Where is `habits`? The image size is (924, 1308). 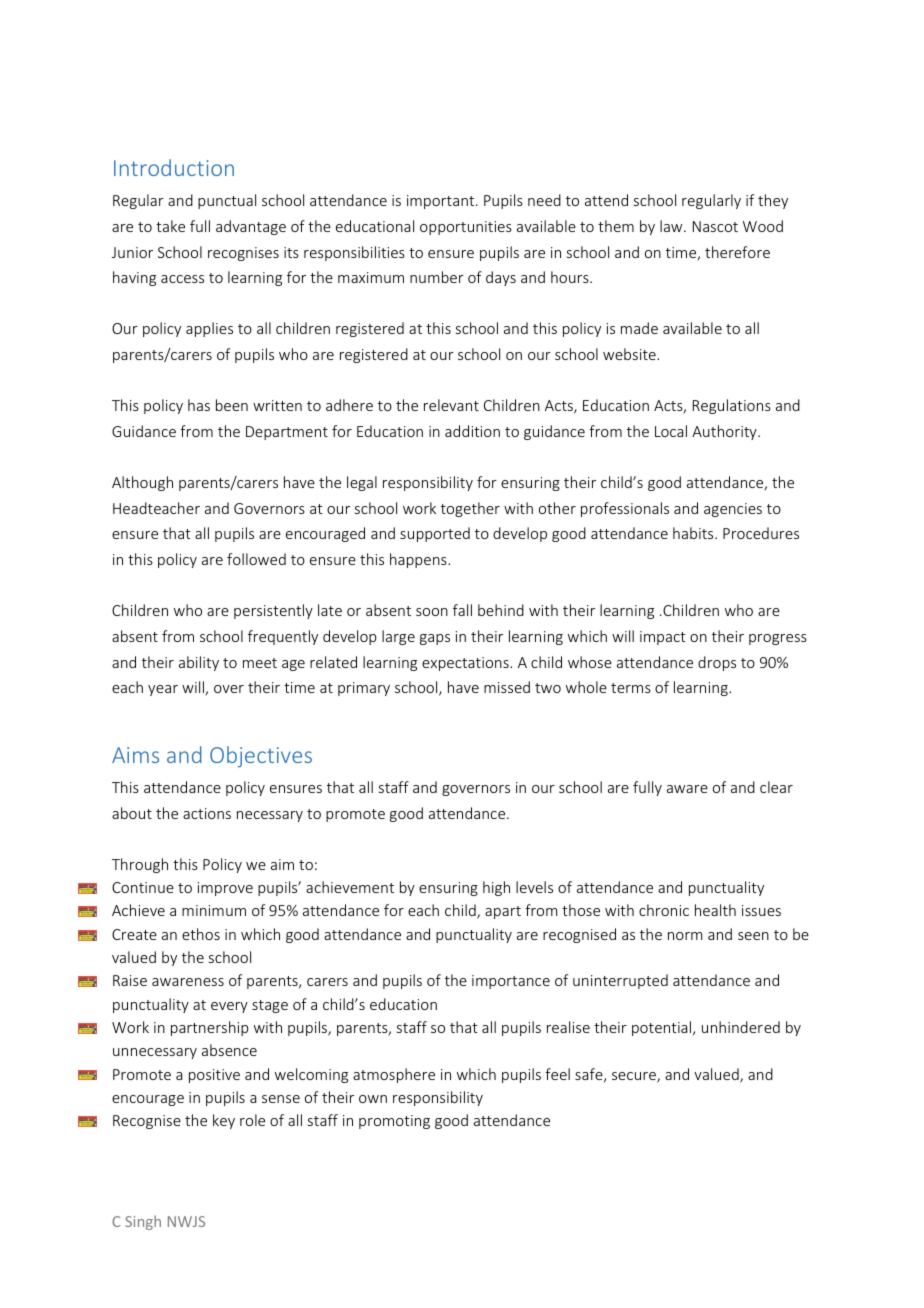 habits is located at coordinates (694, 533).
